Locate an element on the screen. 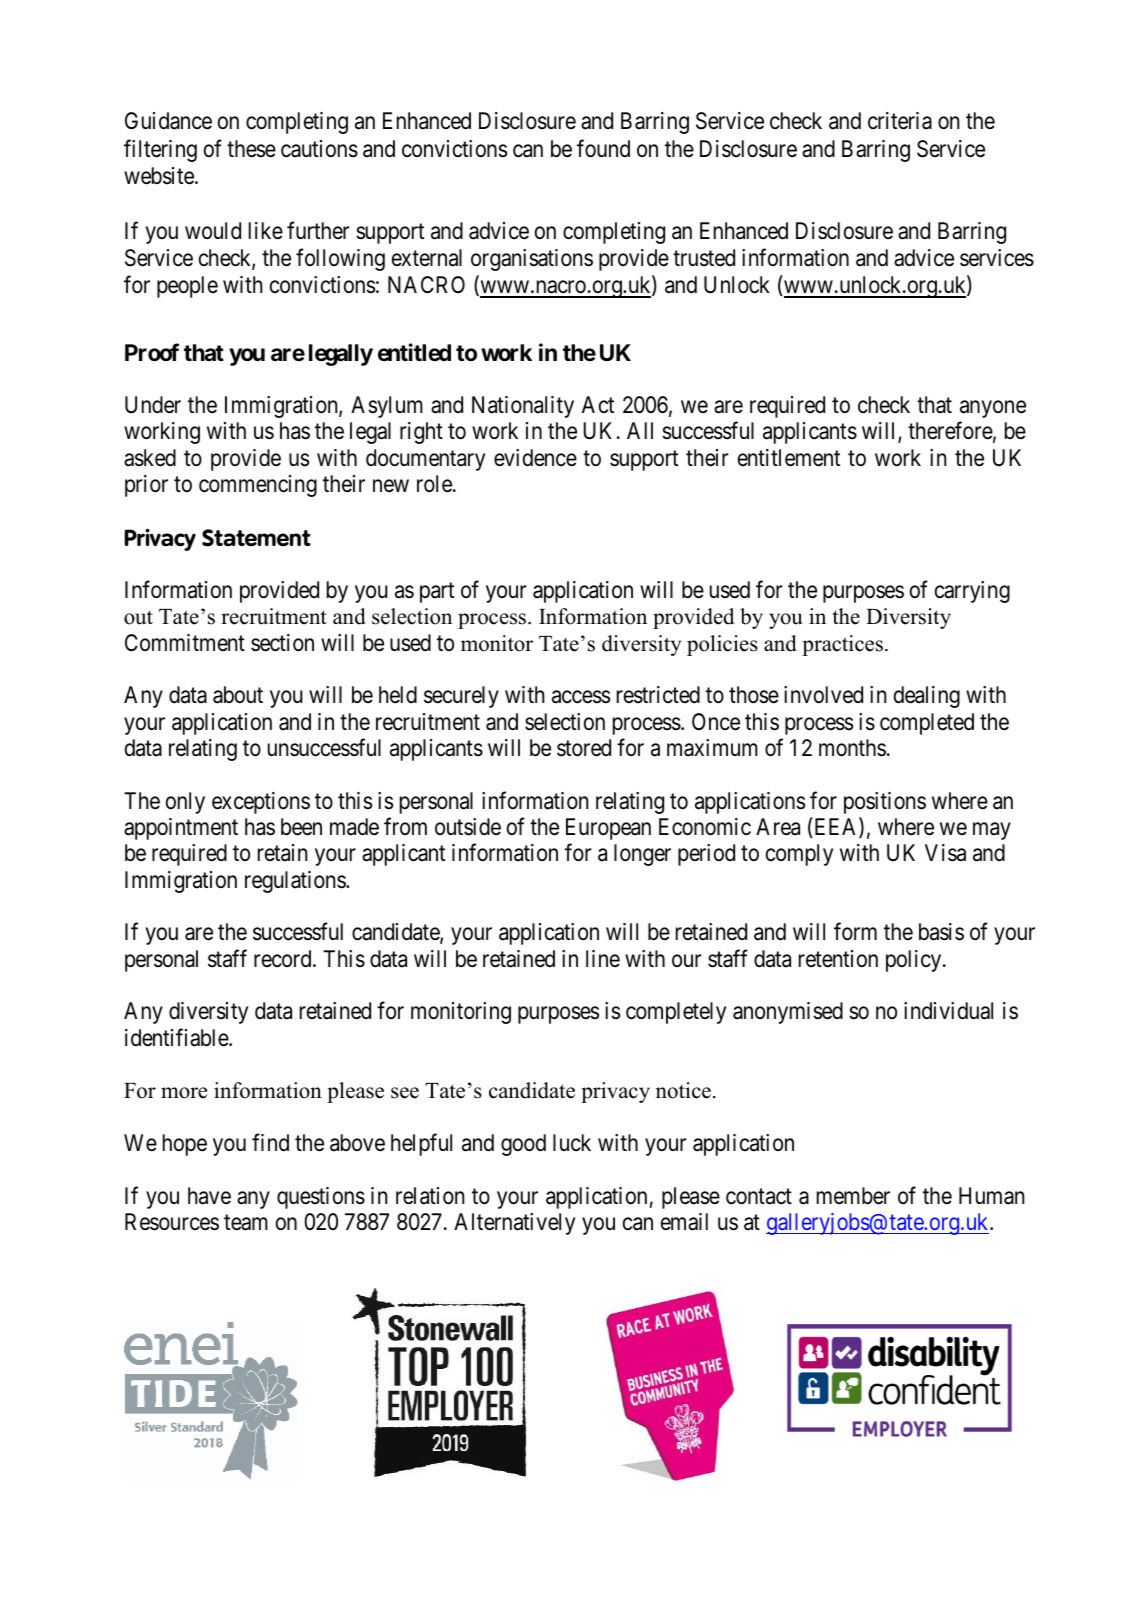  found is located at coordinates (603, 148).
